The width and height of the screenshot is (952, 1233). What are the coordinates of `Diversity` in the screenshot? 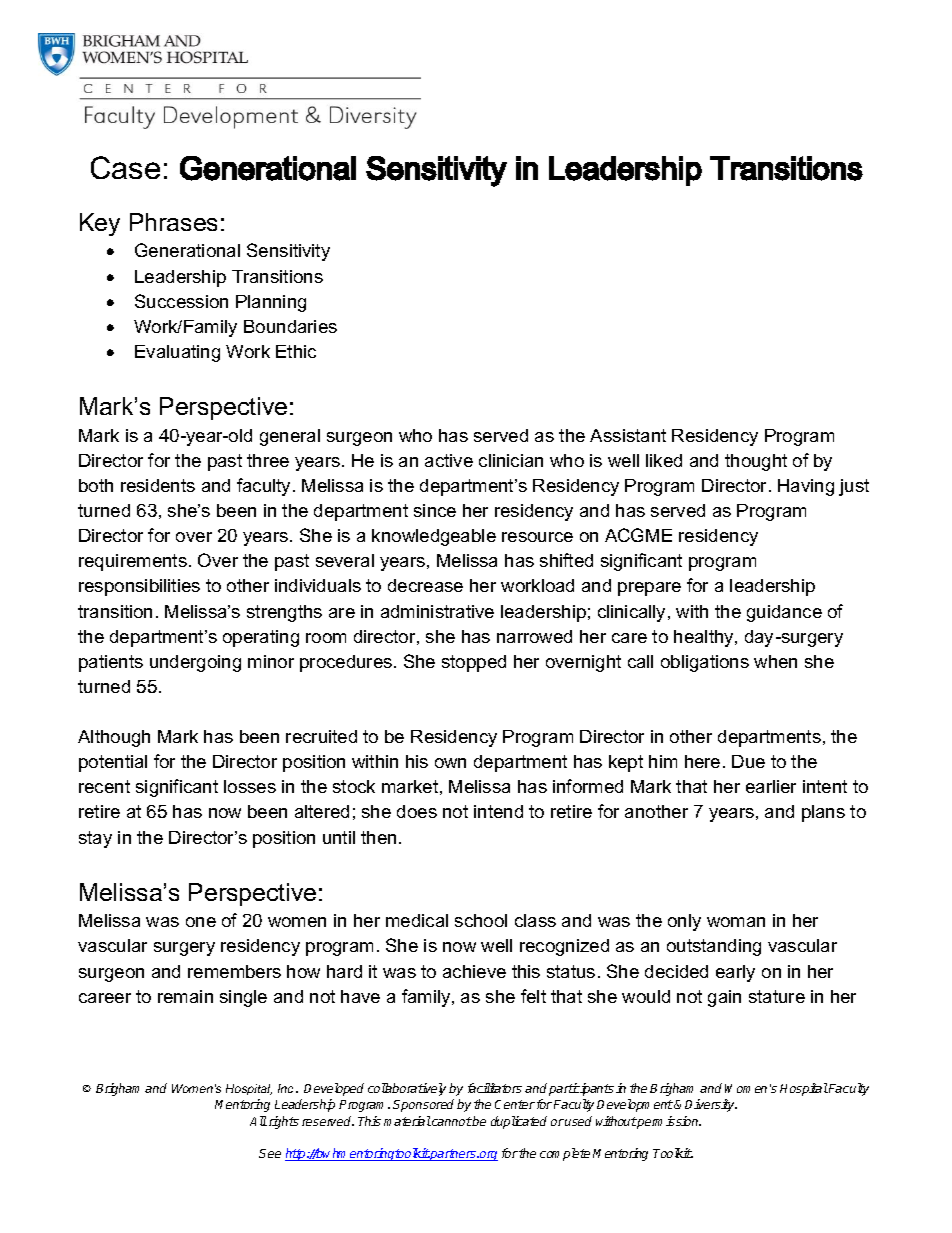 It's located at (711, 1105).
